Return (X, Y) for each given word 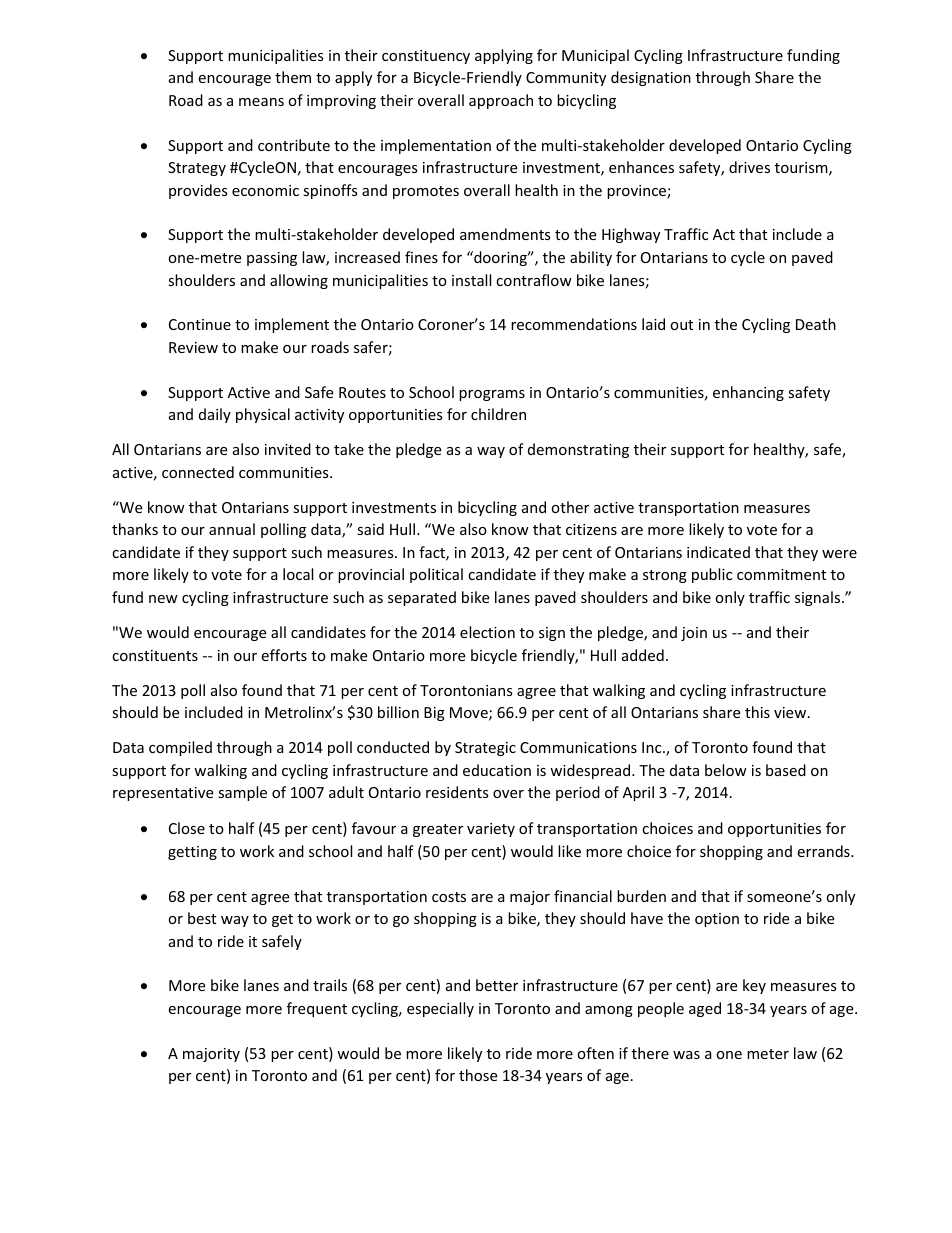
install (471, 280)
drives (749, 167)
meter (768, 1054)
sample (242, 793)
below (726, 770)
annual (232, 529)
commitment (781, 574)
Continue (200, 324)
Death (816, 324)
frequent (317, 1009)
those (478, 1075)
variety (491, 830)
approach (501, 101)
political (436, 575)
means (261, 102)
